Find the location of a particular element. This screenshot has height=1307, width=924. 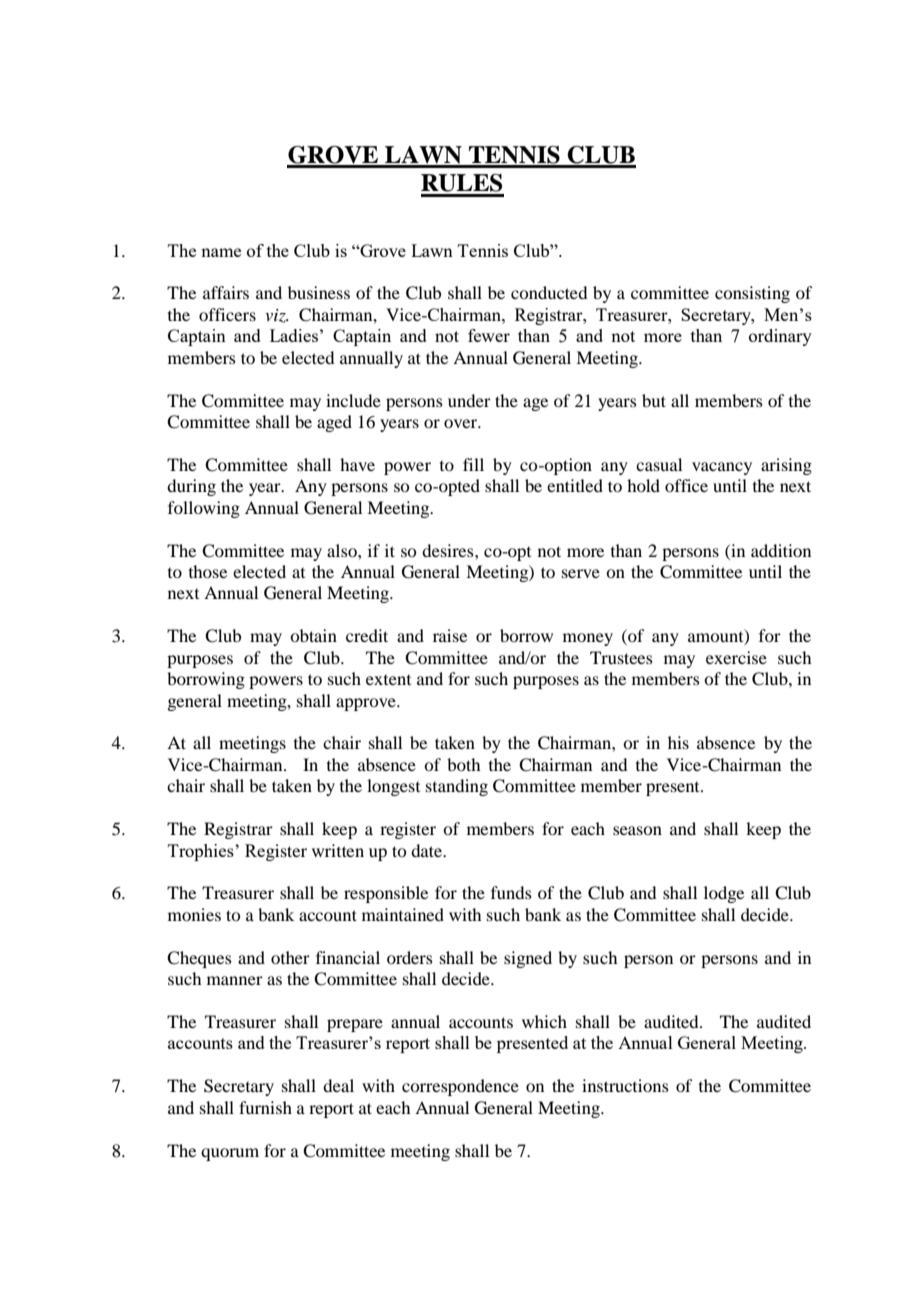

aged is located at coordinates (334, 423).
